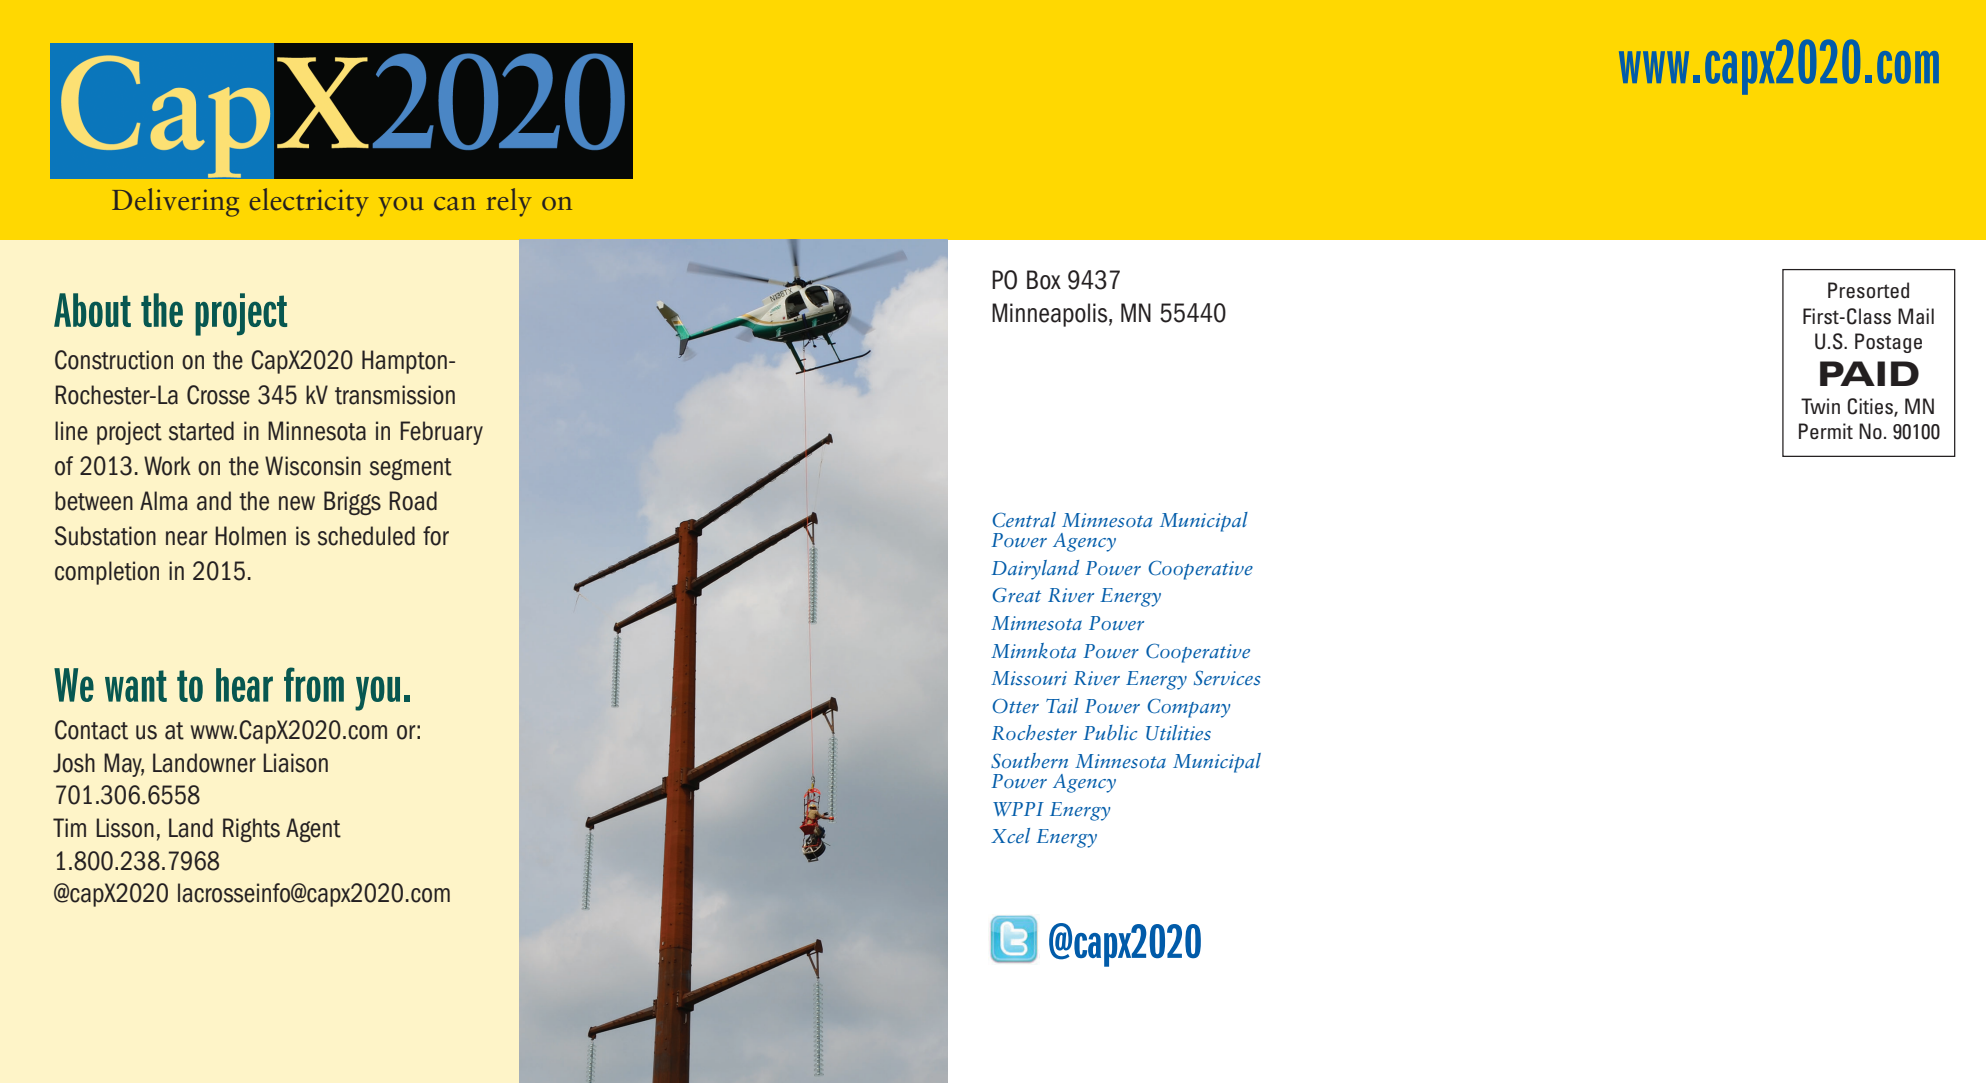 The image size is (1986, 1083). What do you see at coordinates (441, 433) in the document?
I see `February` at bounding box center [441, 433].
